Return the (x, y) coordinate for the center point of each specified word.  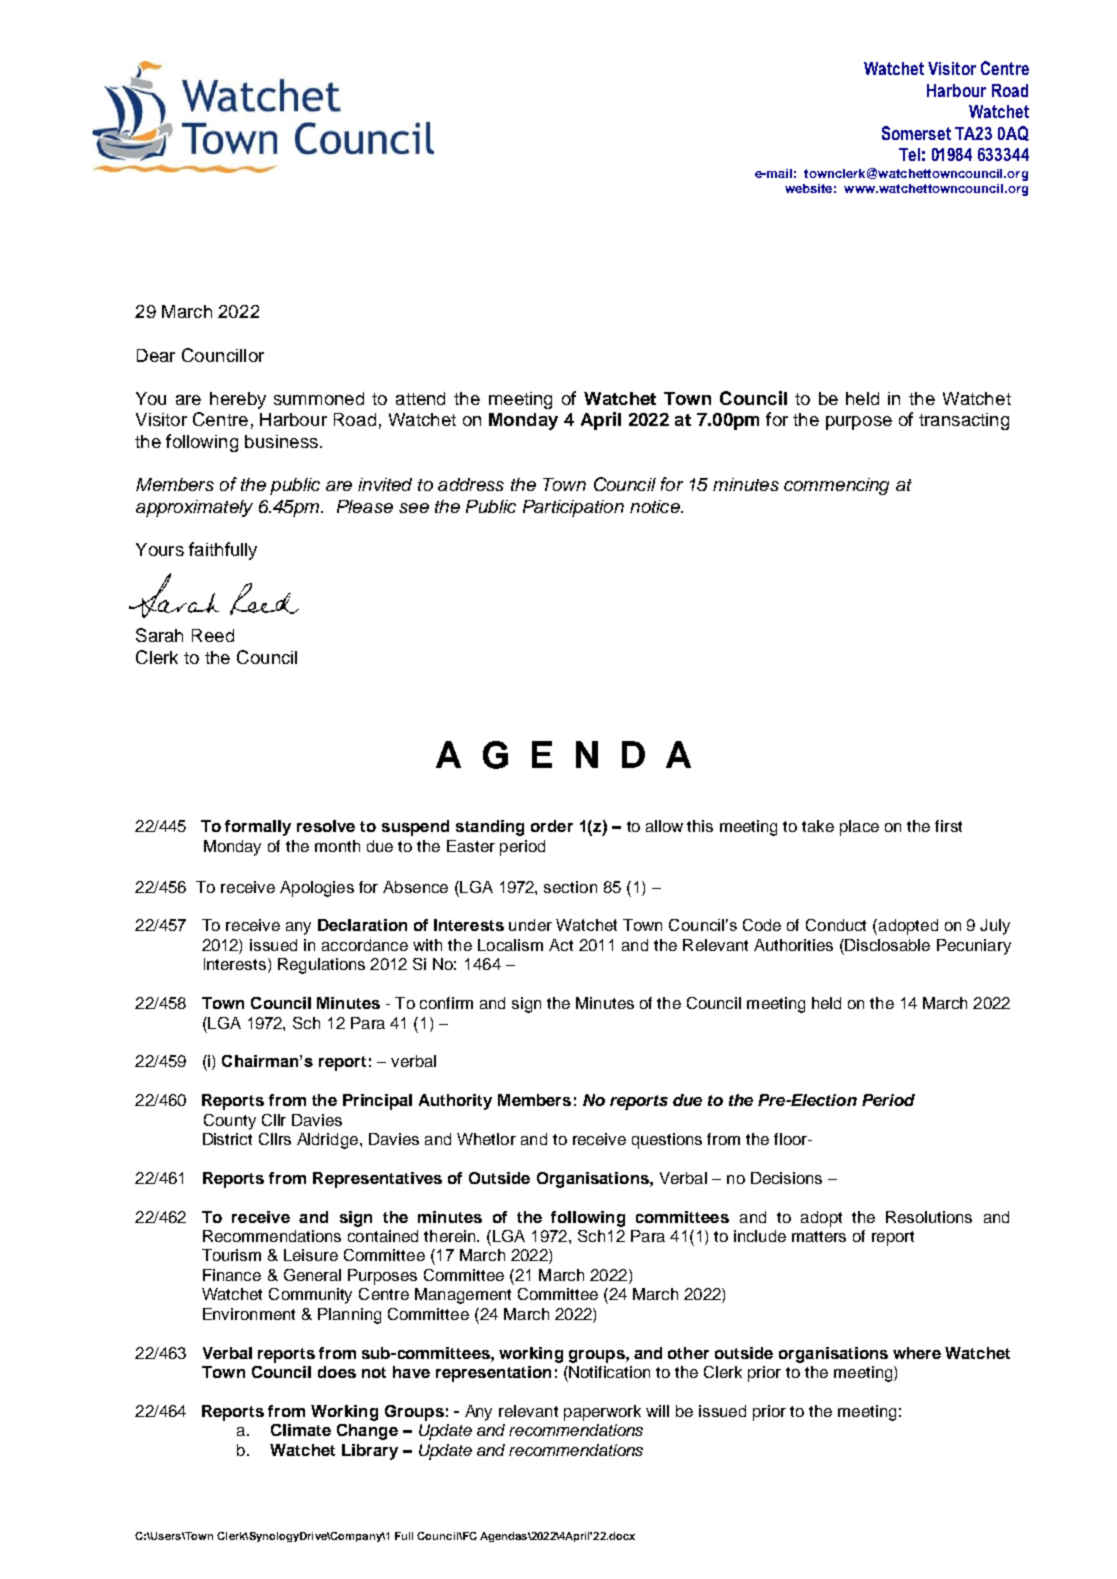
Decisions (786, 1178)
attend (420, 398)
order (552, 826)
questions (667, 1141)
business (281, 441)
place (859, 828)
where (917, 1353)
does (337, 1372)
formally (258, 828)
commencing (836, 486)
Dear (156, 355)
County (230, 1122)
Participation (573, 508)
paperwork (602, 1413)
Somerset (916, 133)
